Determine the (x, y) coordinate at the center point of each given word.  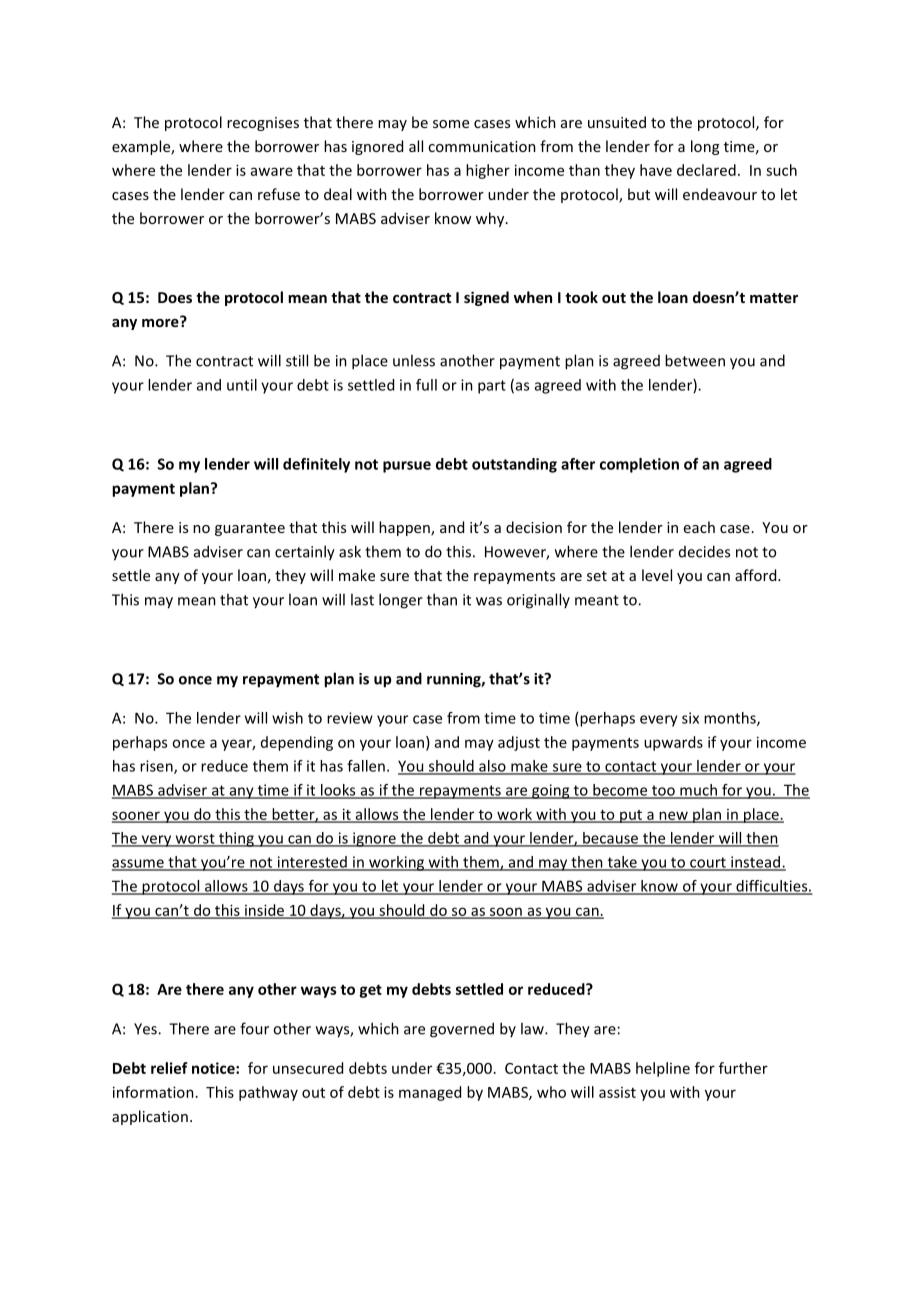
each (699, 527)
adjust (519, 743)
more (161, 321)
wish (287, 718)
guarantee (250, 529)
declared (706, 170)
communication (482, 146)
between (695, 360)
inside (265, 911)
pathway (268, 1093)
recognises (263, 124)
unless (414, 360)
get (370, 991)
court (708, 863)
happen (405, 528)
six (690, 718)
